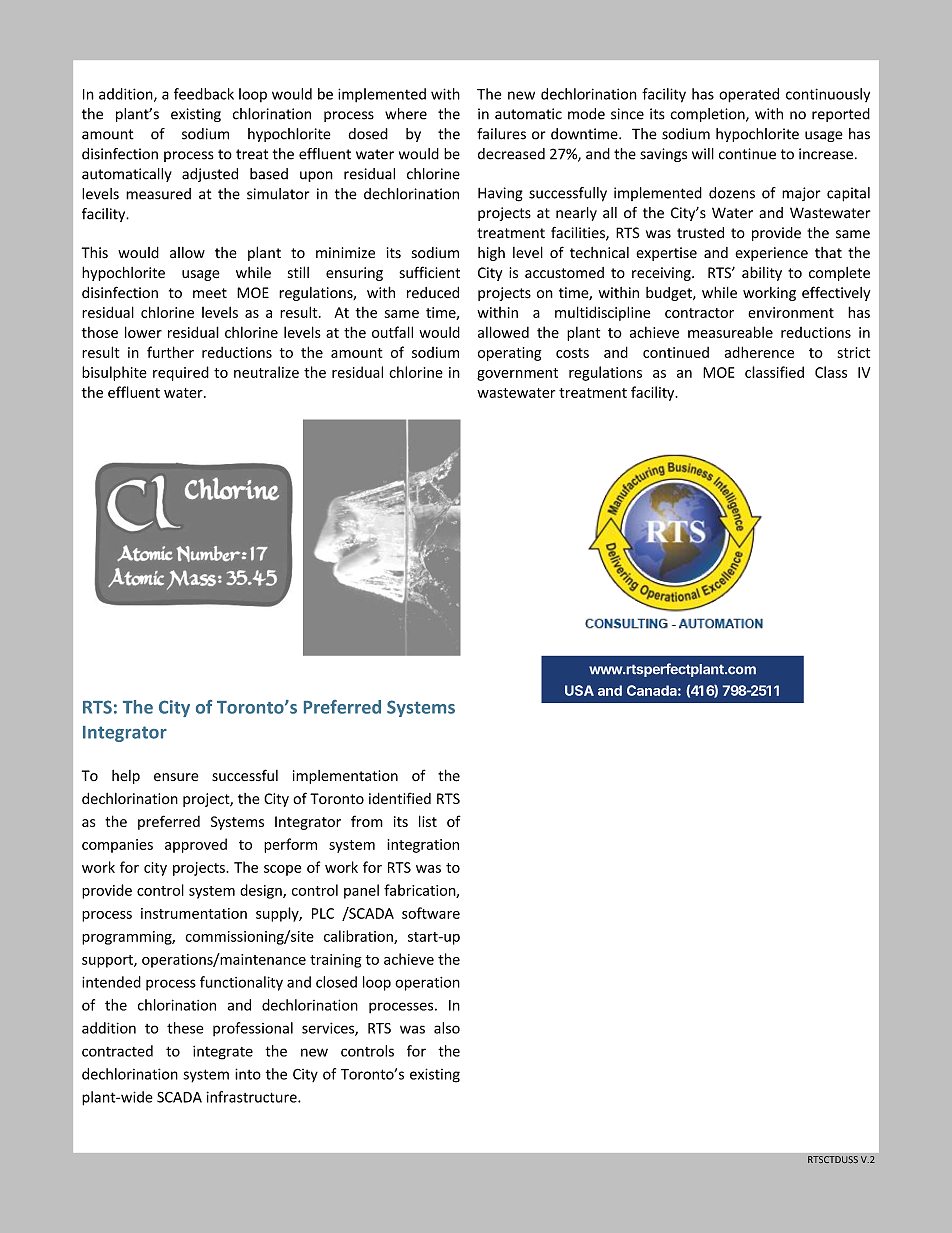  I want to click on failures, so click(501, 134).
